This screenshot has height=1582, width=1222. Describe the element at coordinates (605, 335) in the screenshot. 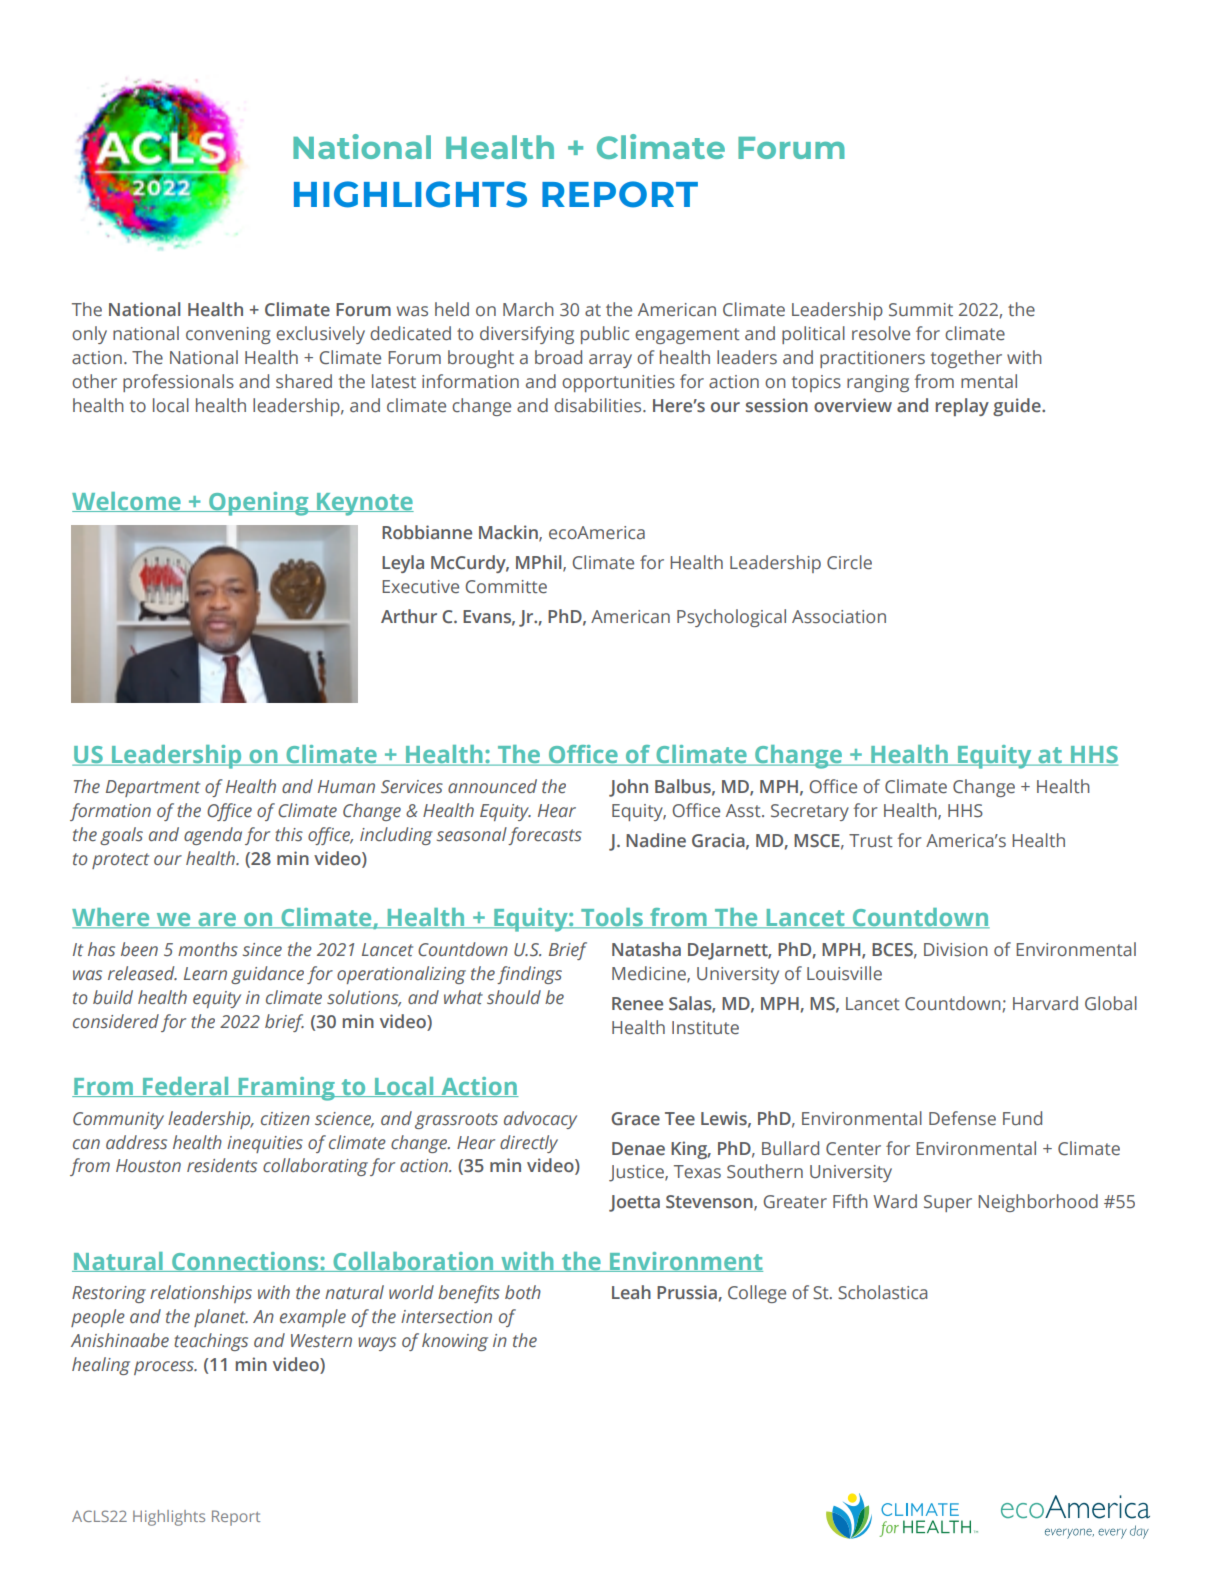

I see `public` at that location.
